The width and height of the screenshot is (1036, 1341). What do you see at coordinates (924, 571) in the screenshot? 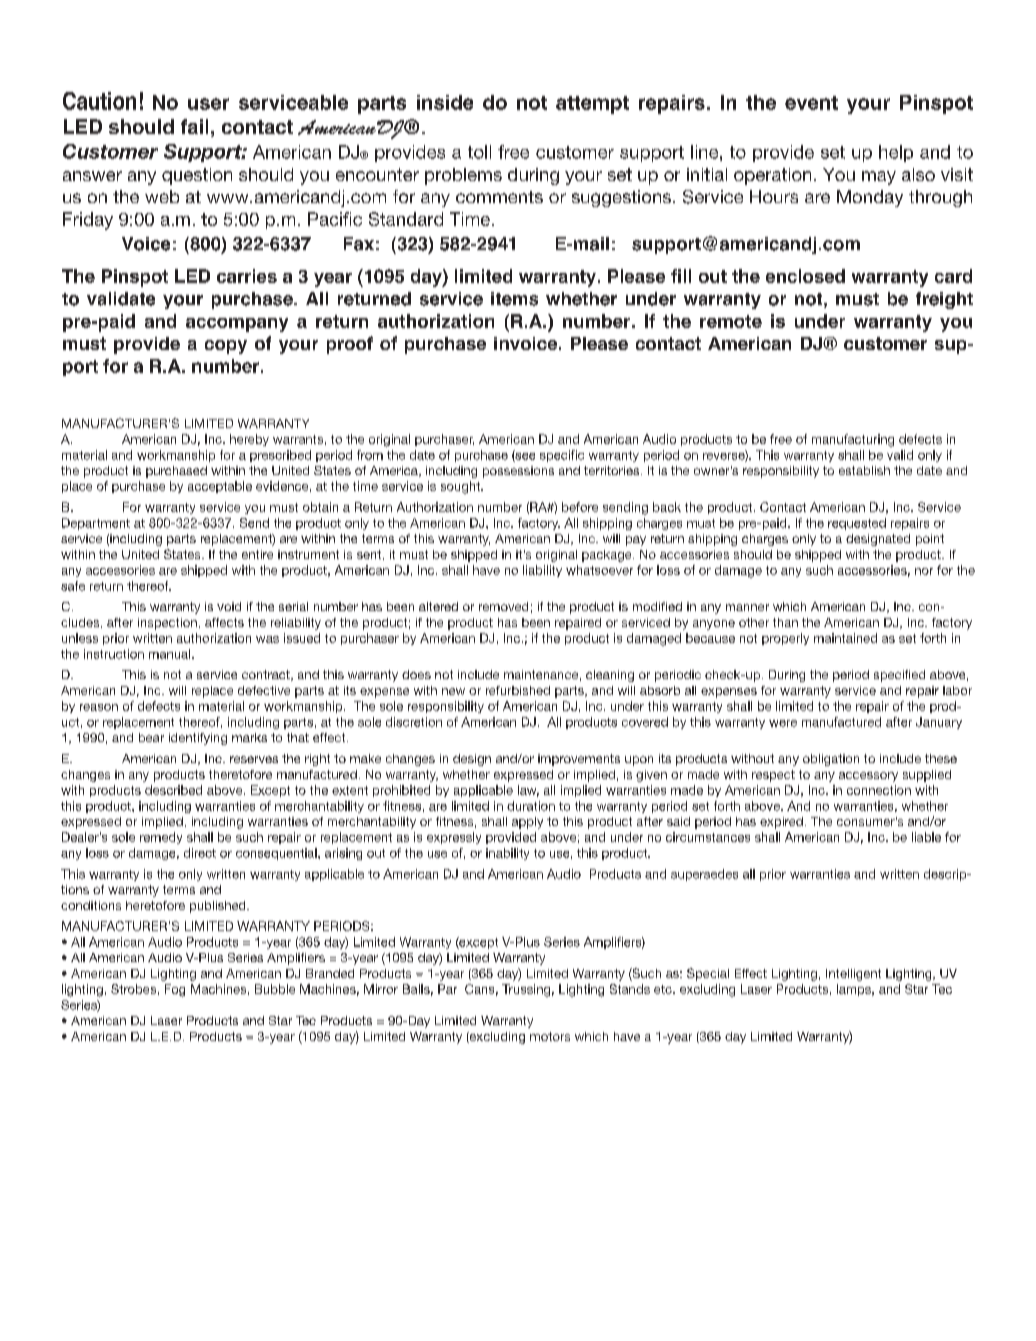
I see `nor` at bounding box center [924, 571].
